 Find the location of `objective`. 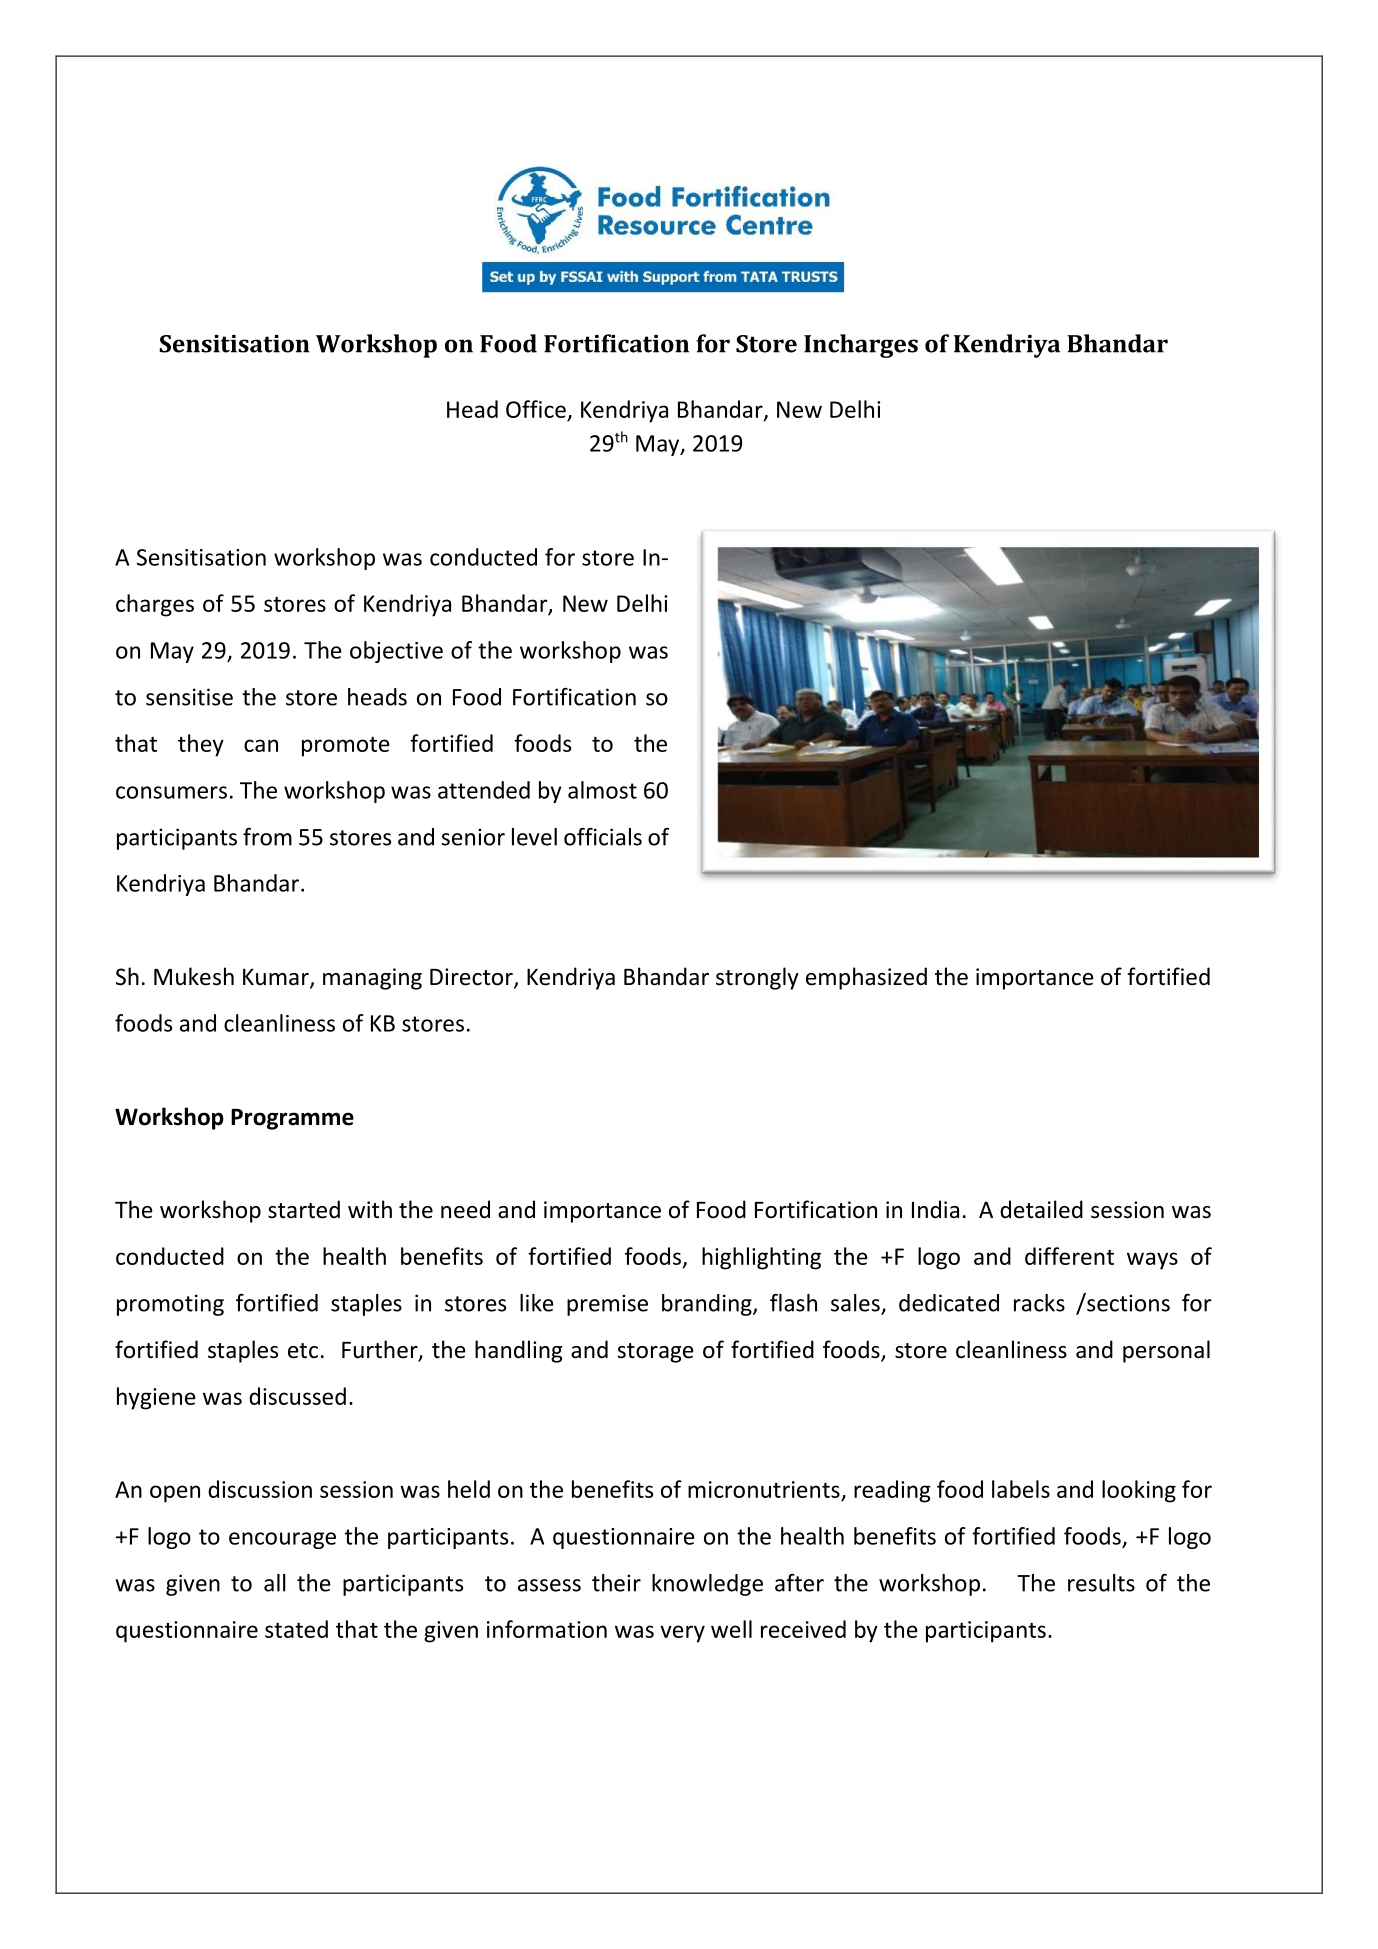

objective is located at coordinates (396, 652).
